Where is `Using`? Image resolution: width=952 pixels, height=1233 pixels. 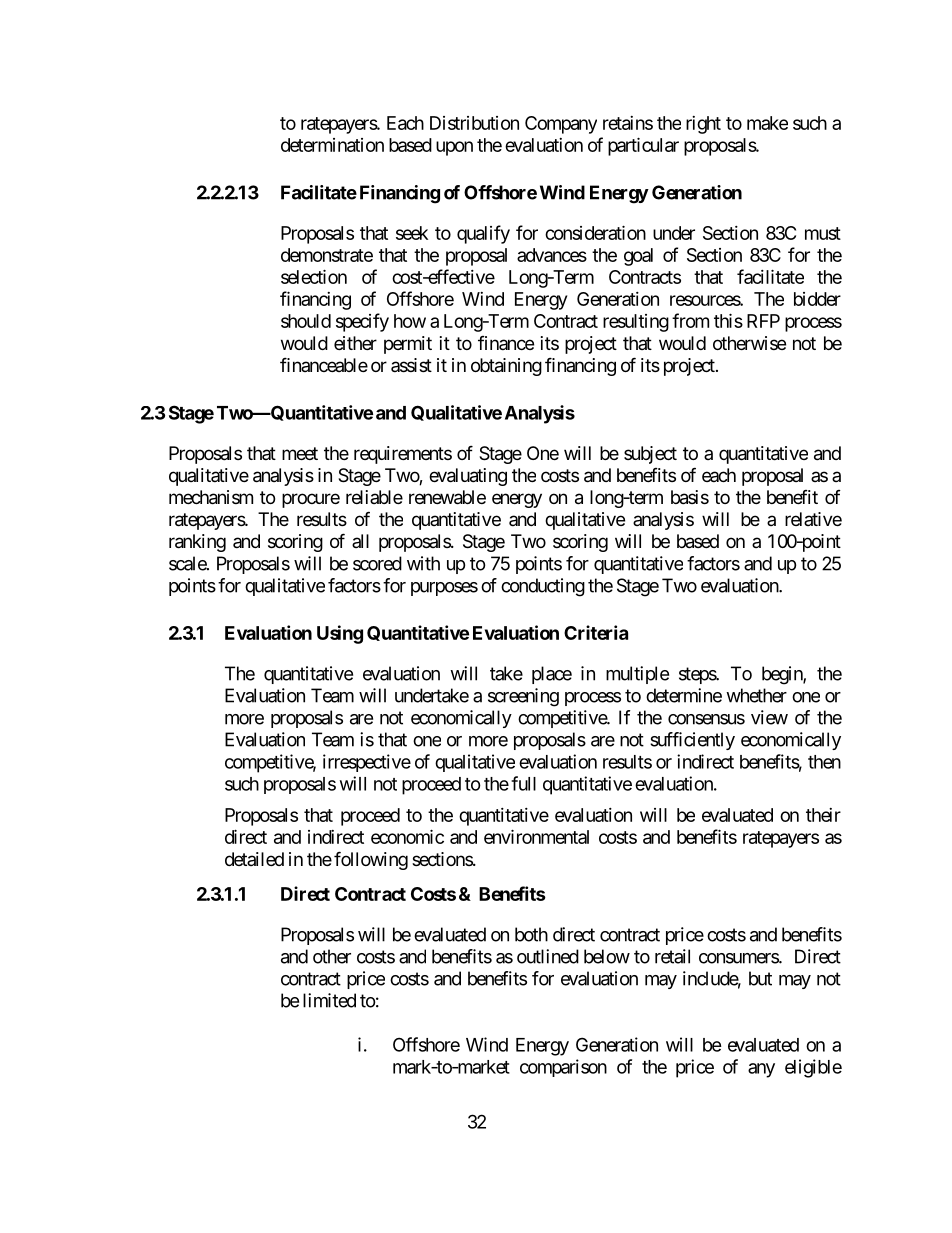
Using is located at coordinates (340, 634).
